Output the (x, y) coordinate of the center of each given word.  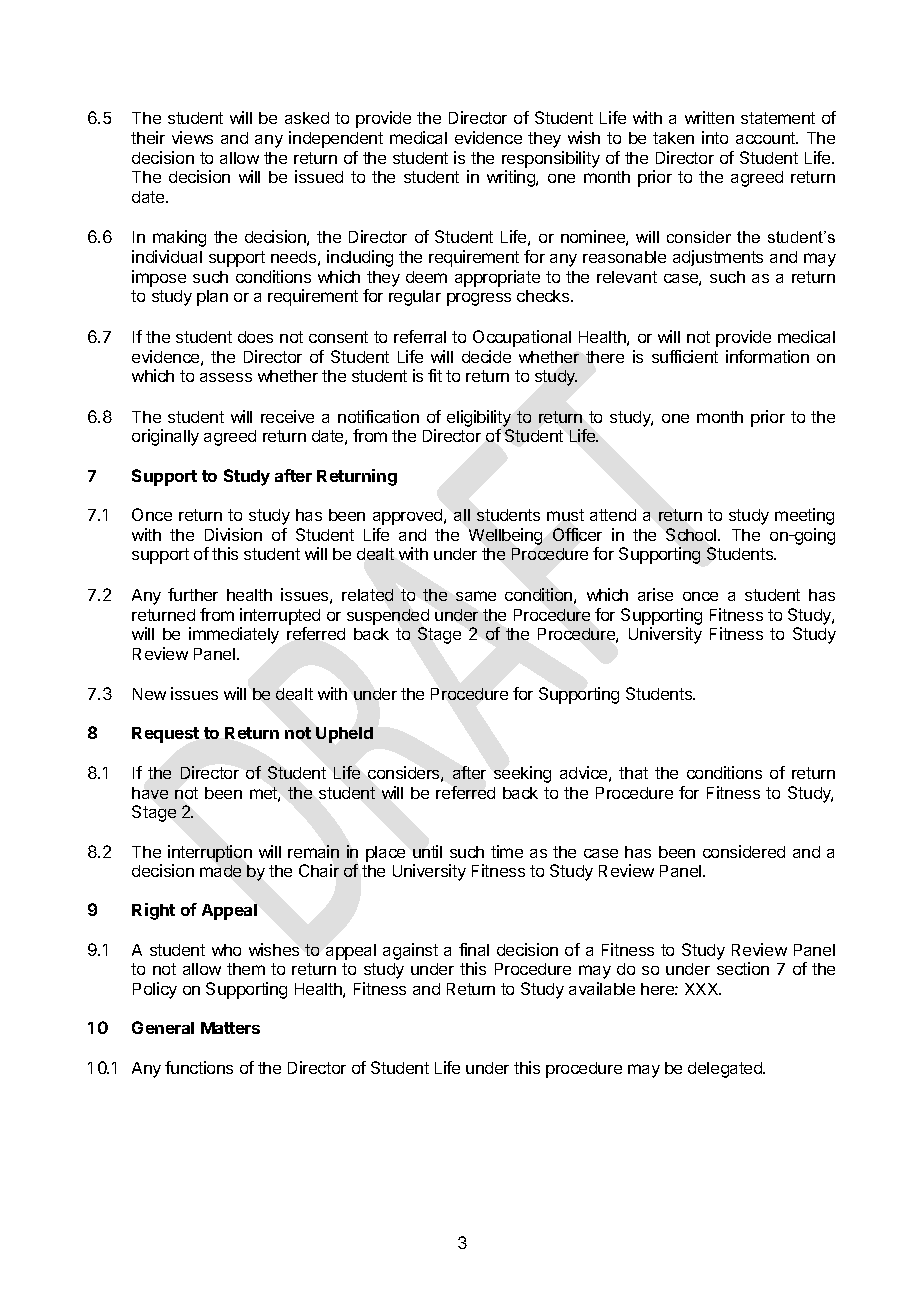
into (715, 137)
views (192, 137)
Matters (230, 1028)
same (476, 596)
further (193, 594)
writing (512, 178)
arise (655, 594)
